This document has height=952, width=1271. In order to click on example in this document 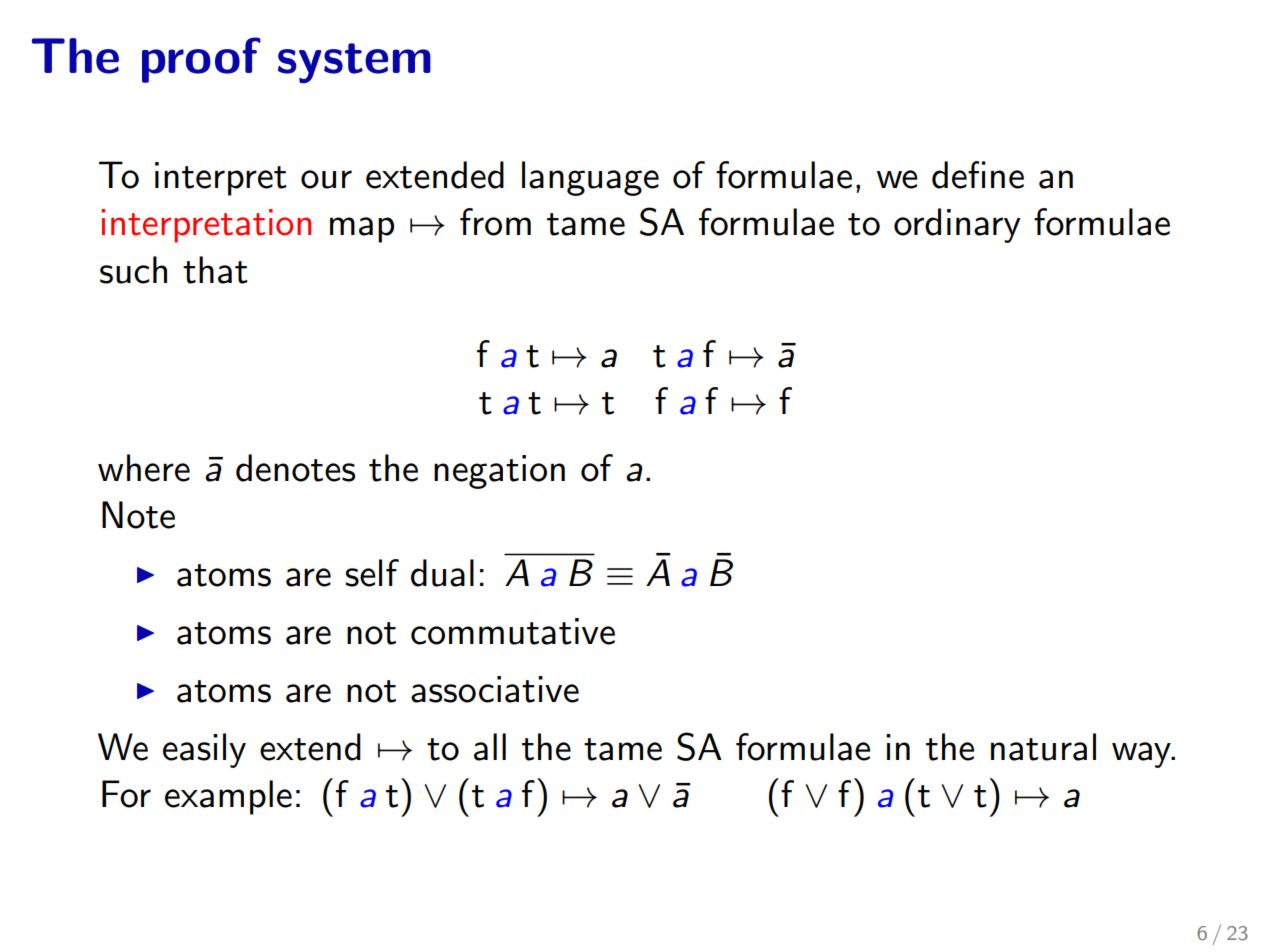, I will do `click(228, 797)`.
